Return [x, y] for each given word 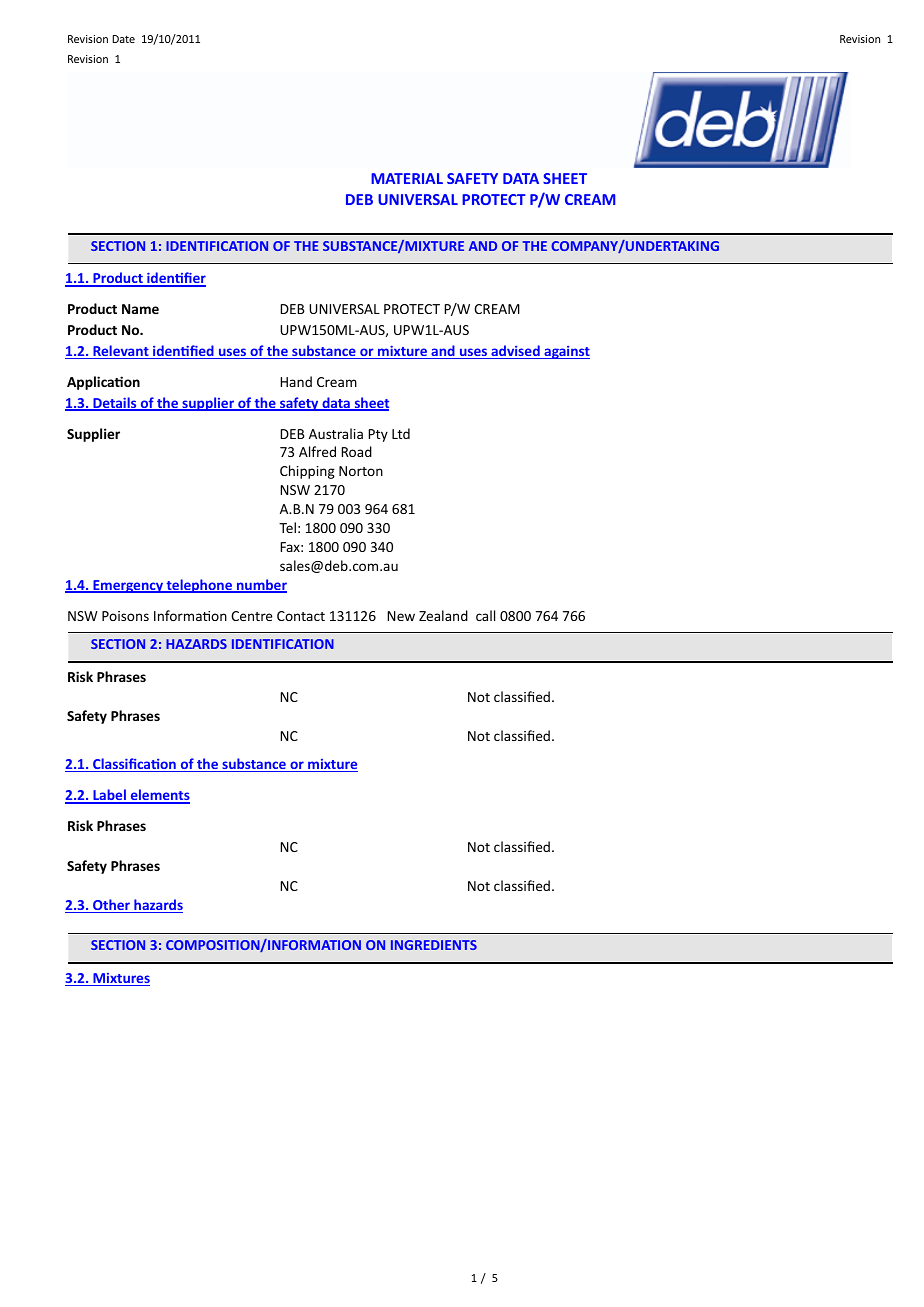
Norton [361, 471]
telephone [199, 586]
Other [111, 906]
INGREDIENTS [434, 945]
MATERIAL [407, 178]
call [485, 615]
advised [515, 352]
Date [123, 39]
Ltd [401, 433]
